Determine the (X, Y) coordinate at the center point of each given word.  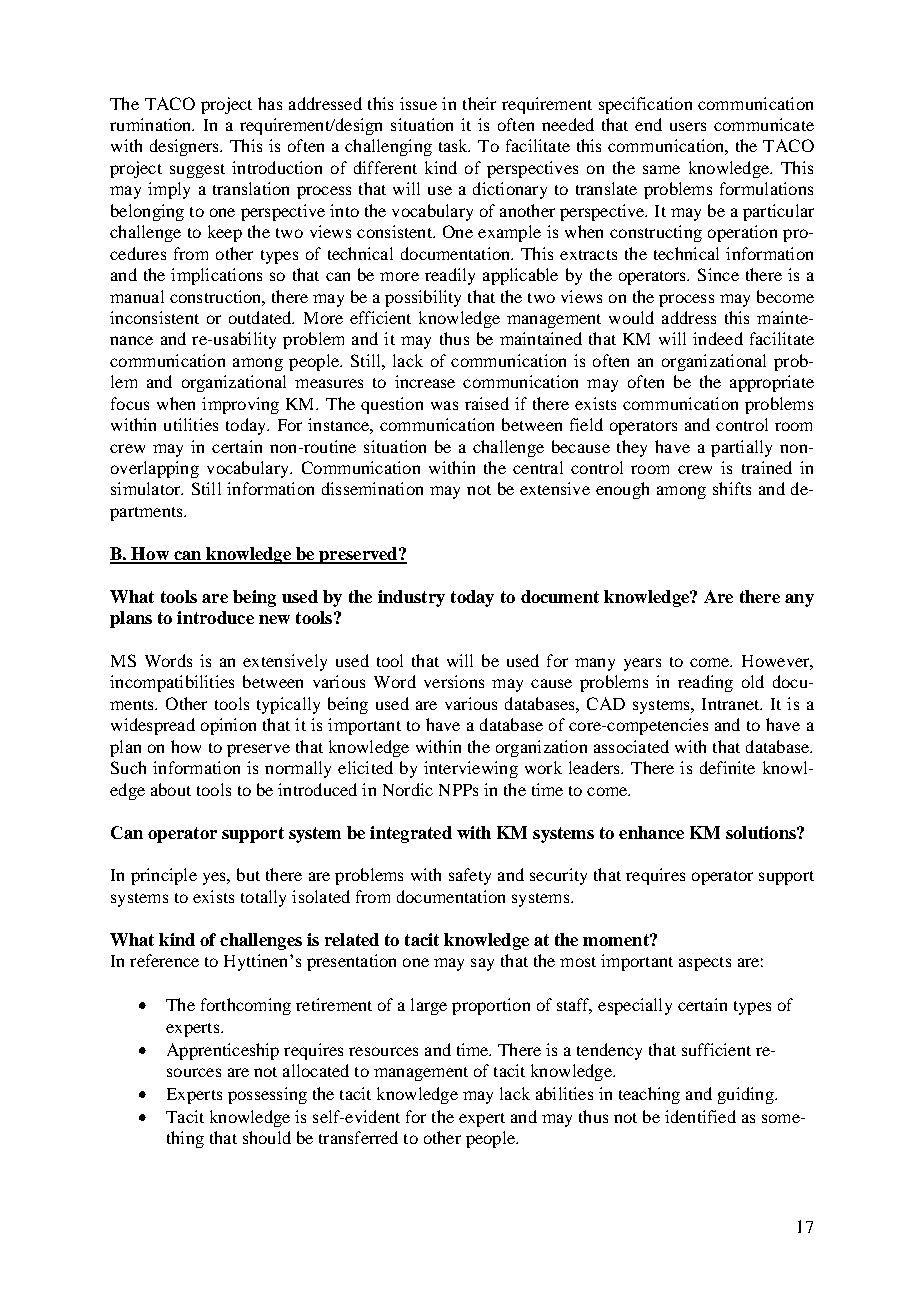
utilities (191, 424)
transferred (358, 1137)
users (688, 126)
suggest (197, 171)
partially (741, 448)
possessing (267, 1095)
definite (727, 767)
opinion (228, 726)
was (444, 405)
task (454, 145)
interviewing (471, 769)
